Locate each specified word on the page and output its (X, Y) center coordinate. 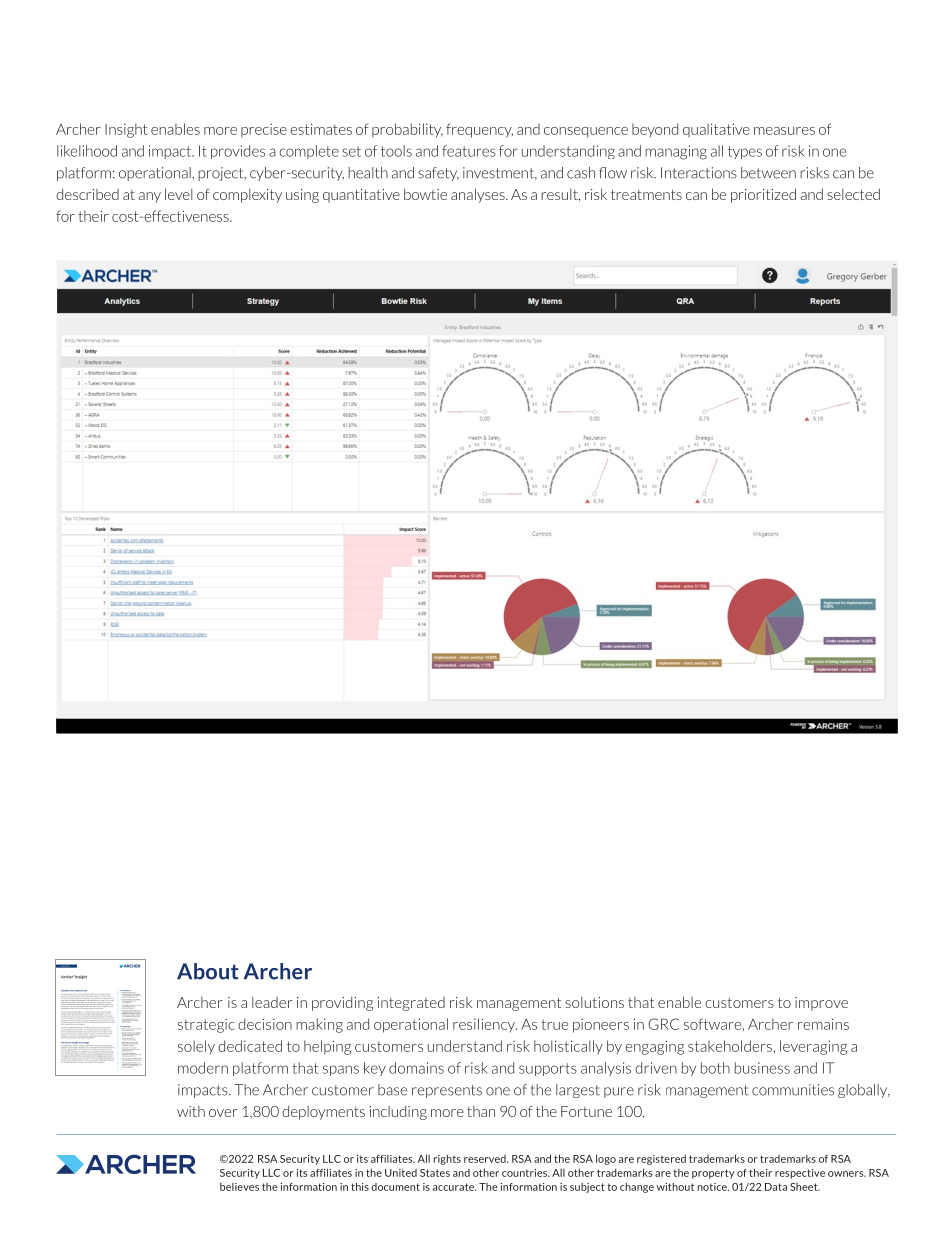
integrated (411, 1004)
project (222, 174)
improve (821, 1004)
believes (239, 1187)
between (768, 173)
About (208, 971)
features (469, 151)
